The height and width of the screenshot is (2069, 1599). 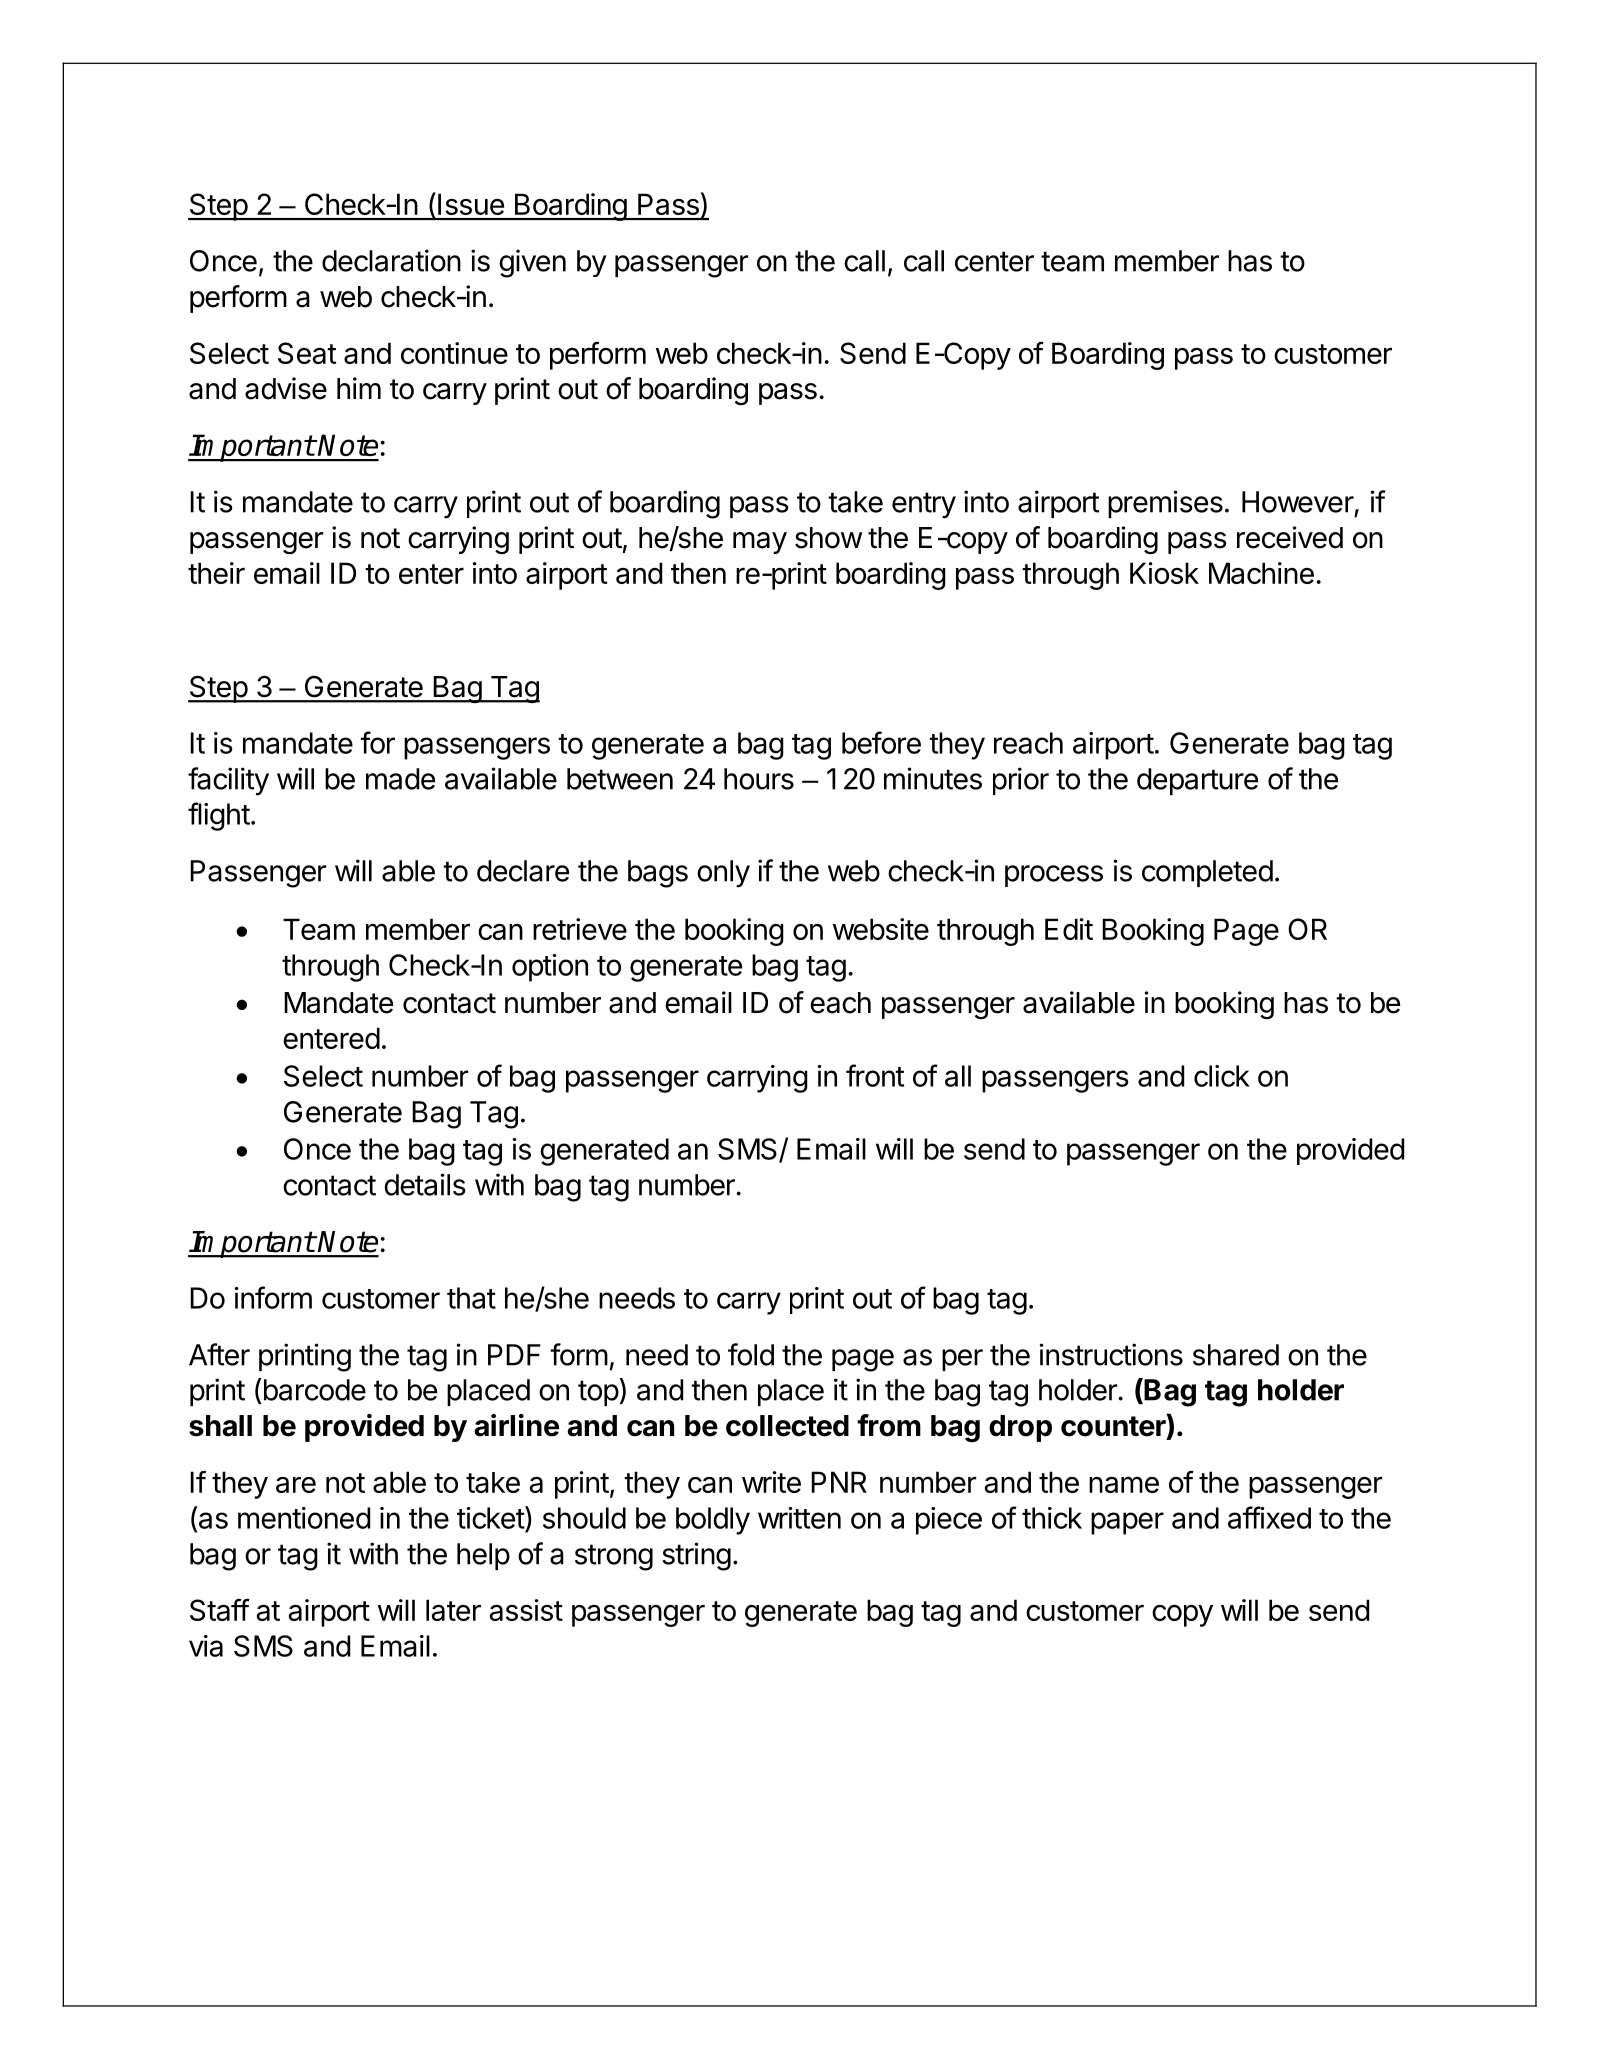 What do you see at coordinates (723, 874) in the screenshot?
I see `only` at bounding box center [723, 874].
